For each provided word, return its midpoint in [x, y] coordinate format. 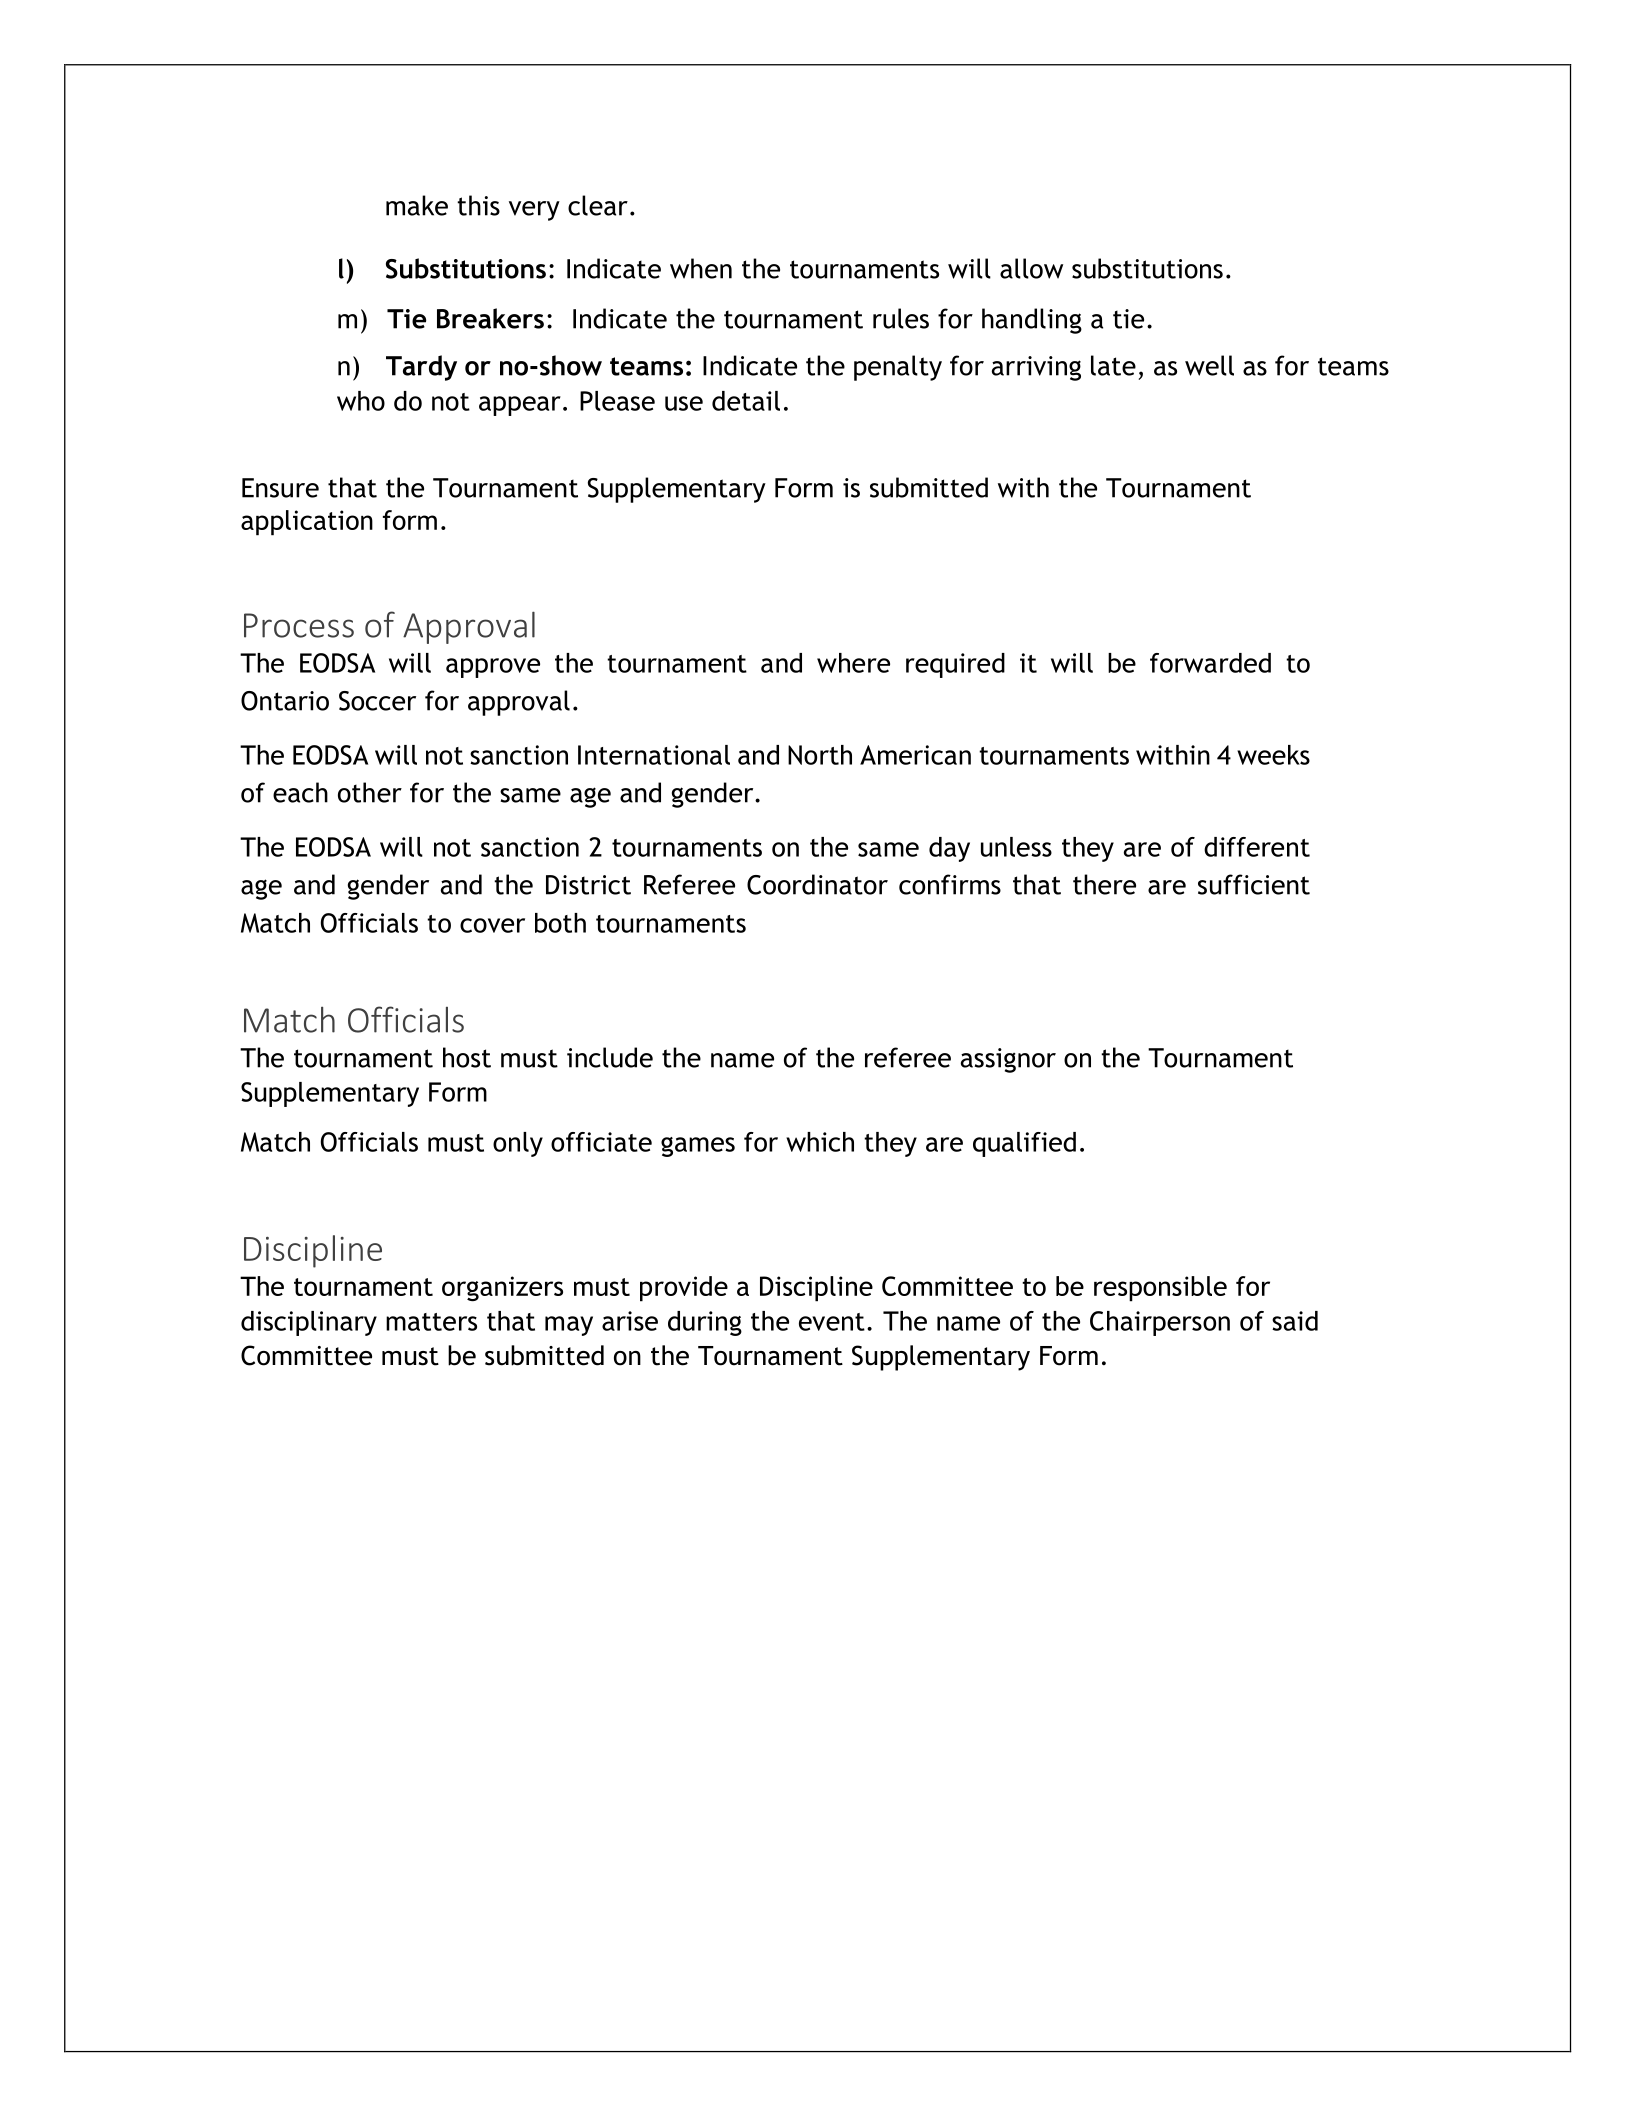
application [307, 523]
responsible [1160, 1289]
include [610, 1057]
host [467, 1057]
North [820, 755]
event [832, 1322]
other [370, 792]
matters [431, 1322]
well [1209, 365]
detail [746, 401]
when [701, 268]
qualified [1024, 1144]
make [417, 205]
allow [1031, 268]
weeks [1273, 755]
